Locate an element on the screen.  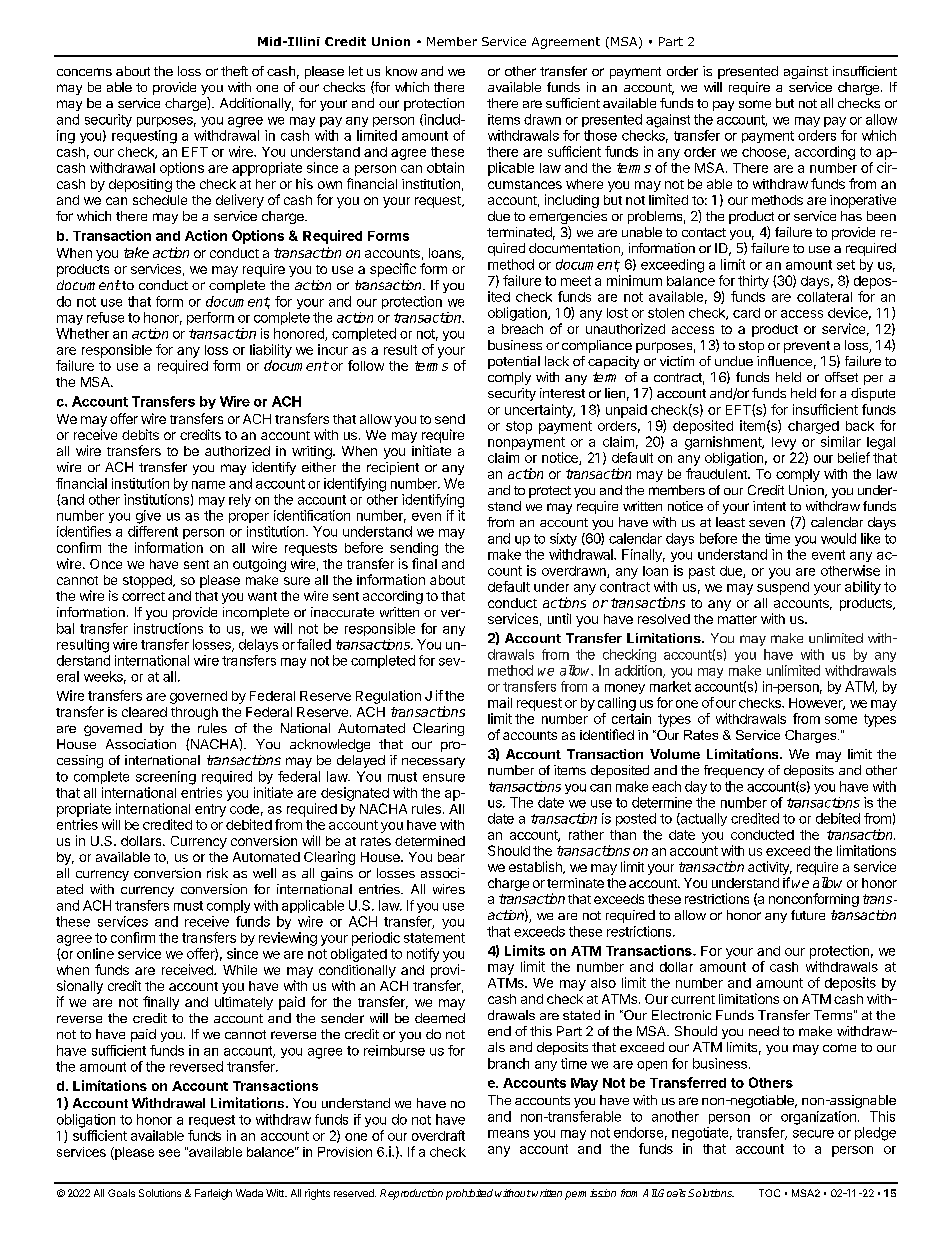
choose is located at coordinates (765, 153).
